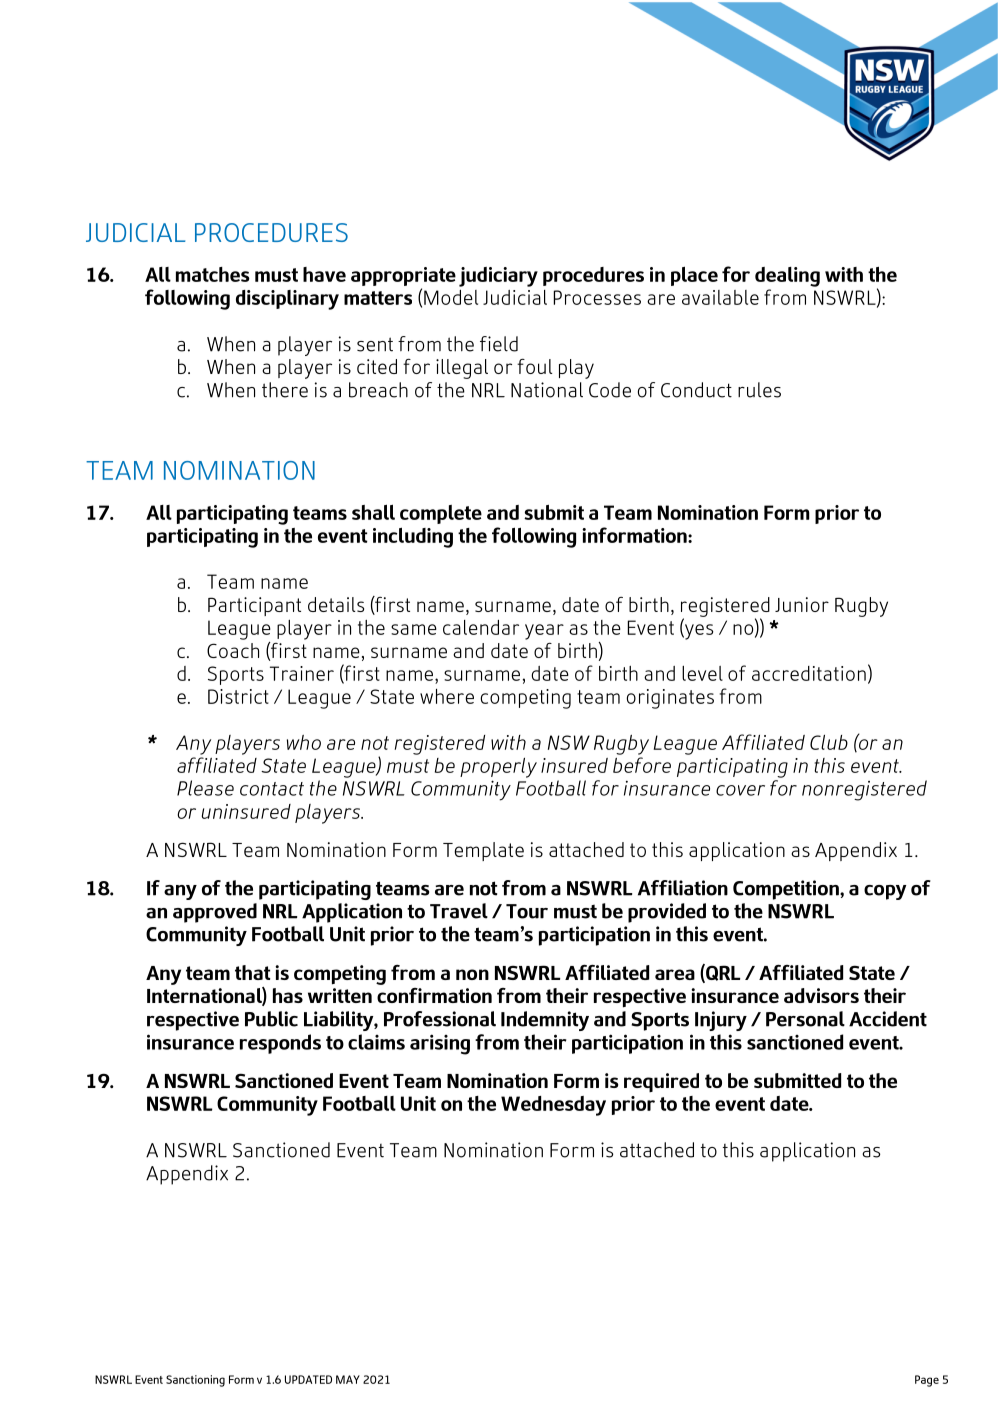  Describe the element at coordinates (348, 1379) in the page. I see `MAY` at that location.
